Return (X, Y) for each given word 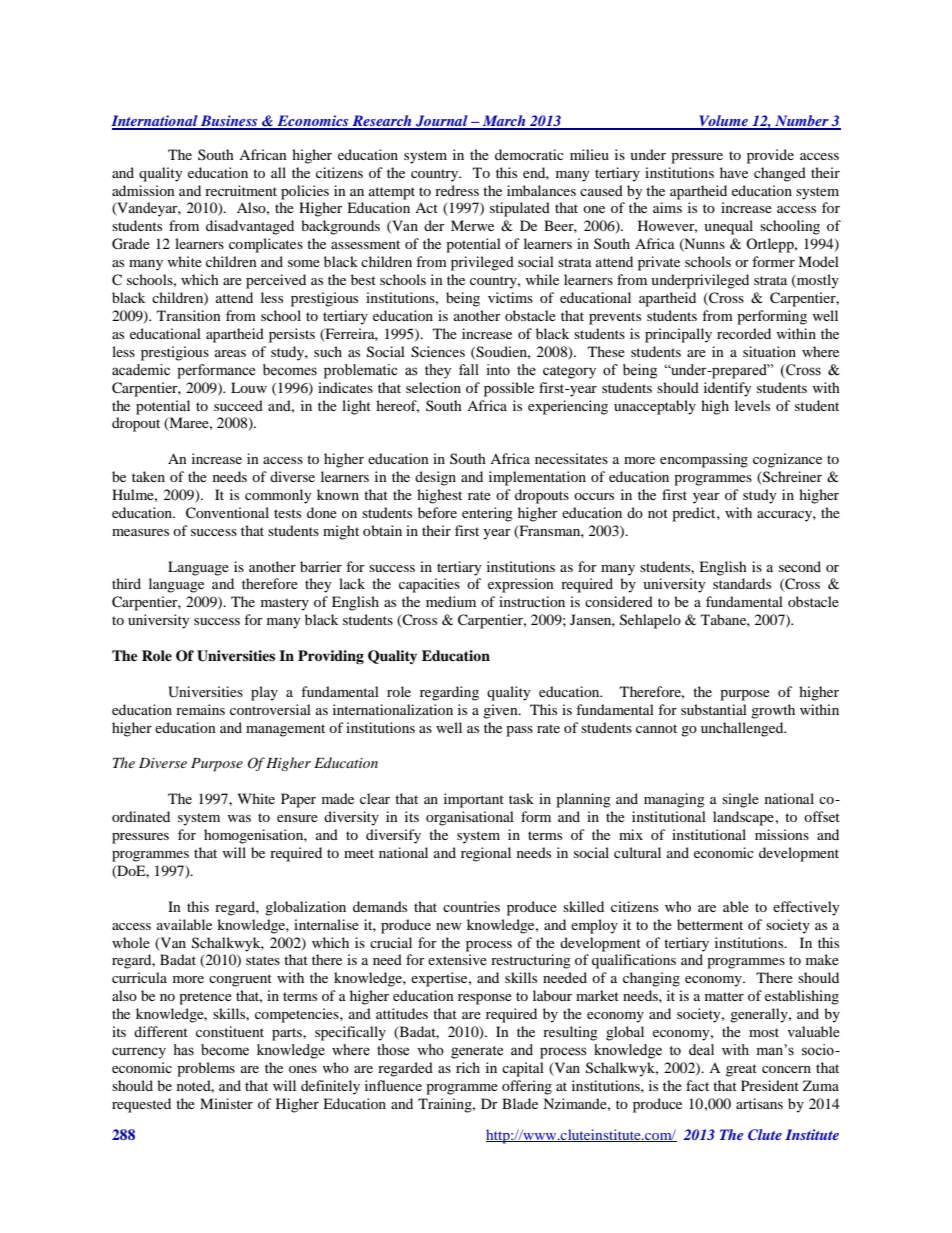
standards (742, 583)
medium (451, 601)
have (734, 172)
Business (229, 122)
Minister (226, 1103)
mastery (285, 604)
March (504, 122)
